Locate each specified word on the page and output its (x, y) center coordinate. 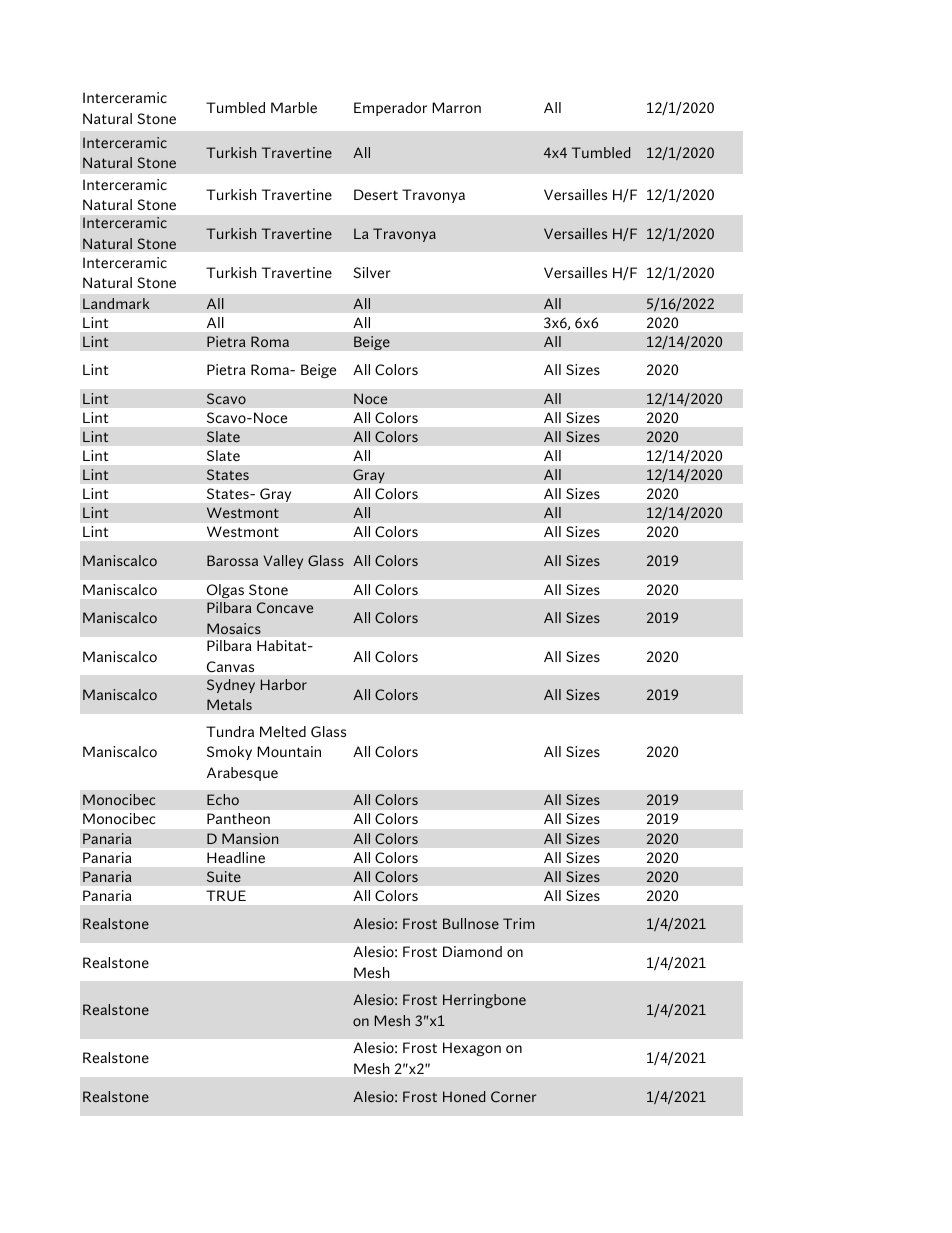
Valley (283, 562)
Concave (285, 607)
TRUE (226, 896)
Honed (464, 1096)
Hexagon (472, 1049)
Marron (456, 107)
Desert (376, 194)
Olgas (225, 591)
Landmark (116, 303)
